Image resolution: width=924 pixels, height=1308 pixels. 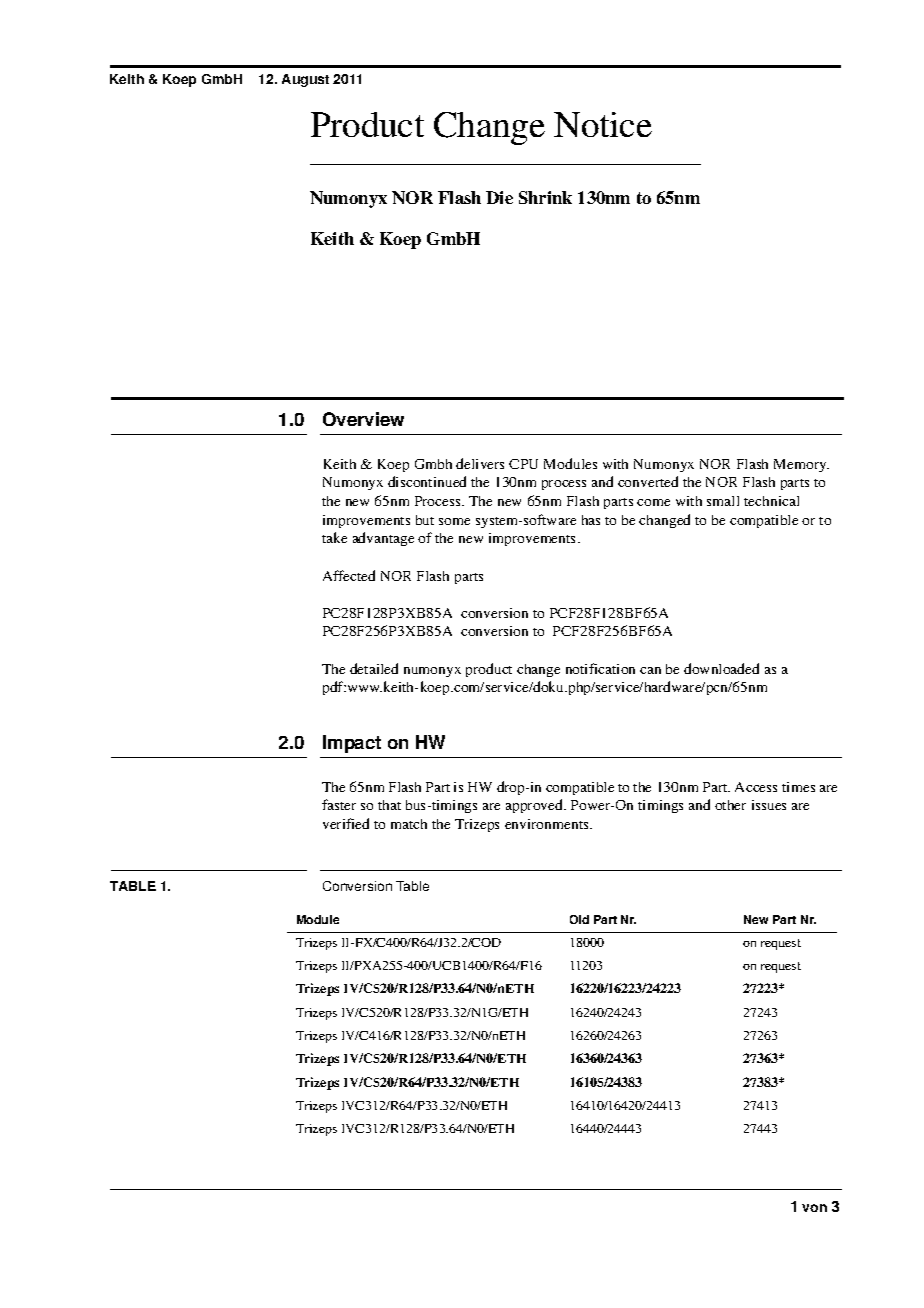 What do you see at coordinates (814, 1208) in the document?
I see `von` at bounding box center [814, 1208].
